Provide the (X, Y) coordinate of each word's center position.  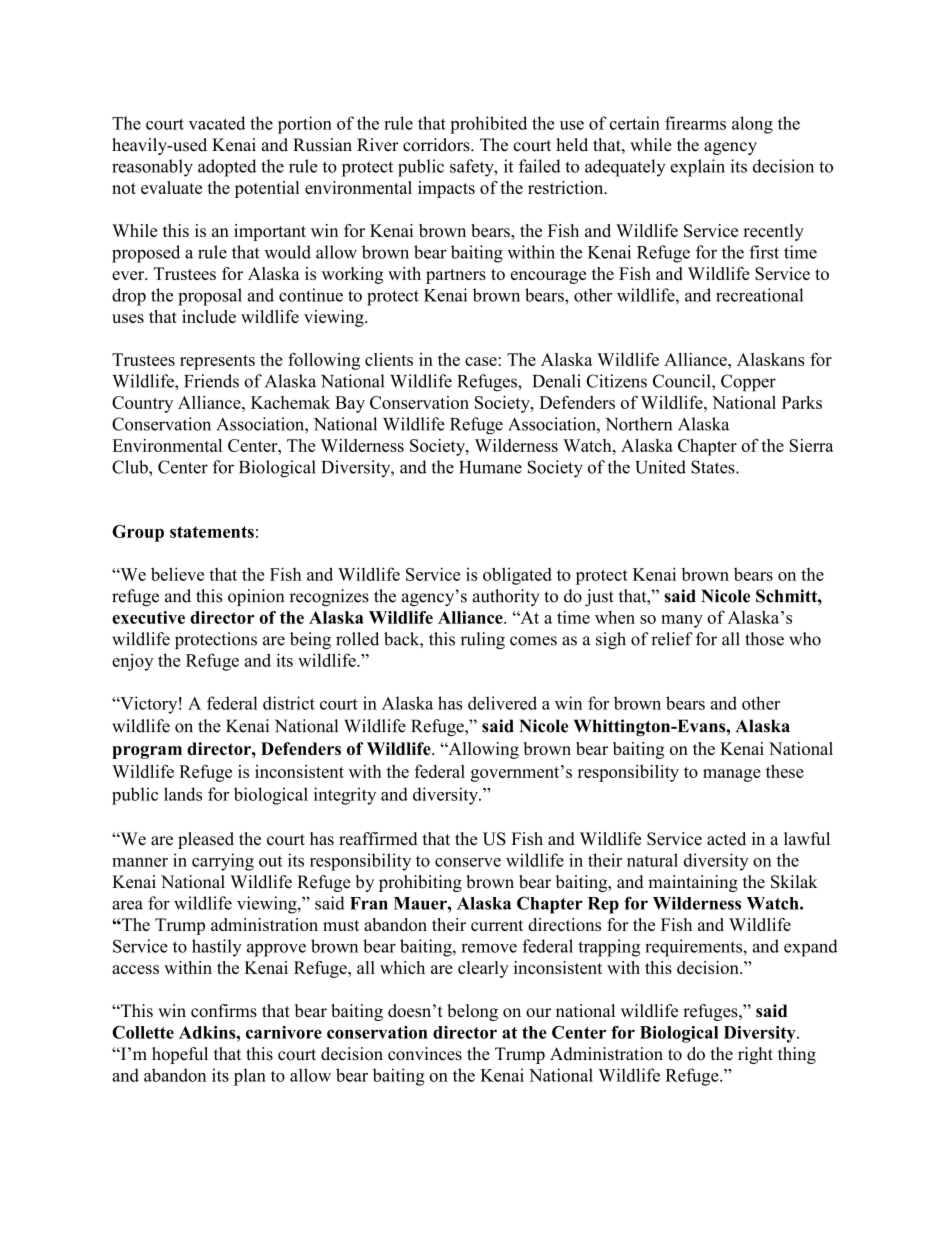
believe (177, 574)
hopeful (180, 1055)
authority (506, 597)
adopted (227, 168)
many (682, 621)
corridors (437, 145)
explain (698, 168)
